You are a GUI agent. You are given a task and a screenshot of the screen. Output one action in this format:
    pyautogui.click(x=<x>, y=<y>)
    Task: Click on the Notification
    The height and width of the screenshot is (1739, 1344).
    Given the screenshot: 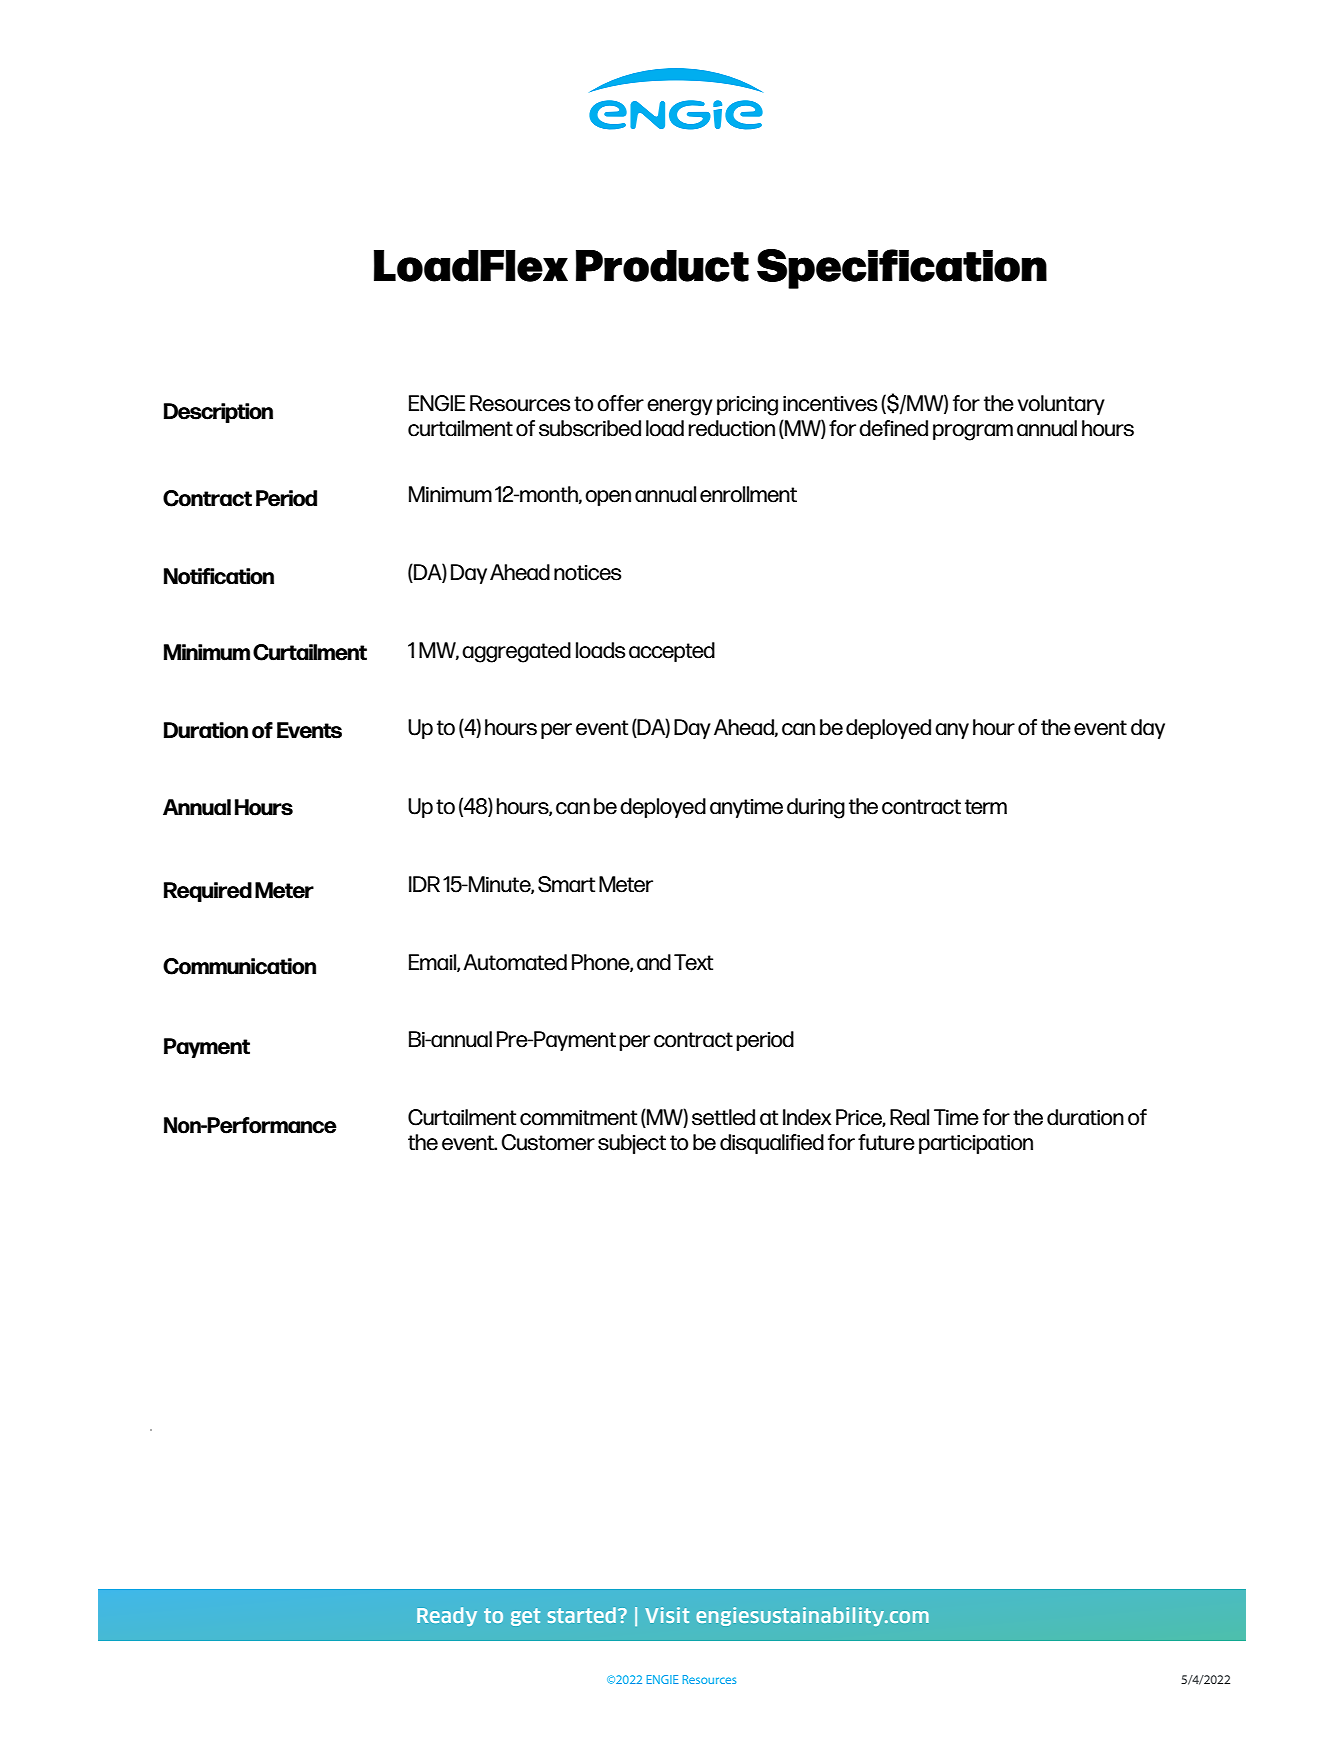 What is the action you would take?
    pyautogui.click(x=219, y=576)
